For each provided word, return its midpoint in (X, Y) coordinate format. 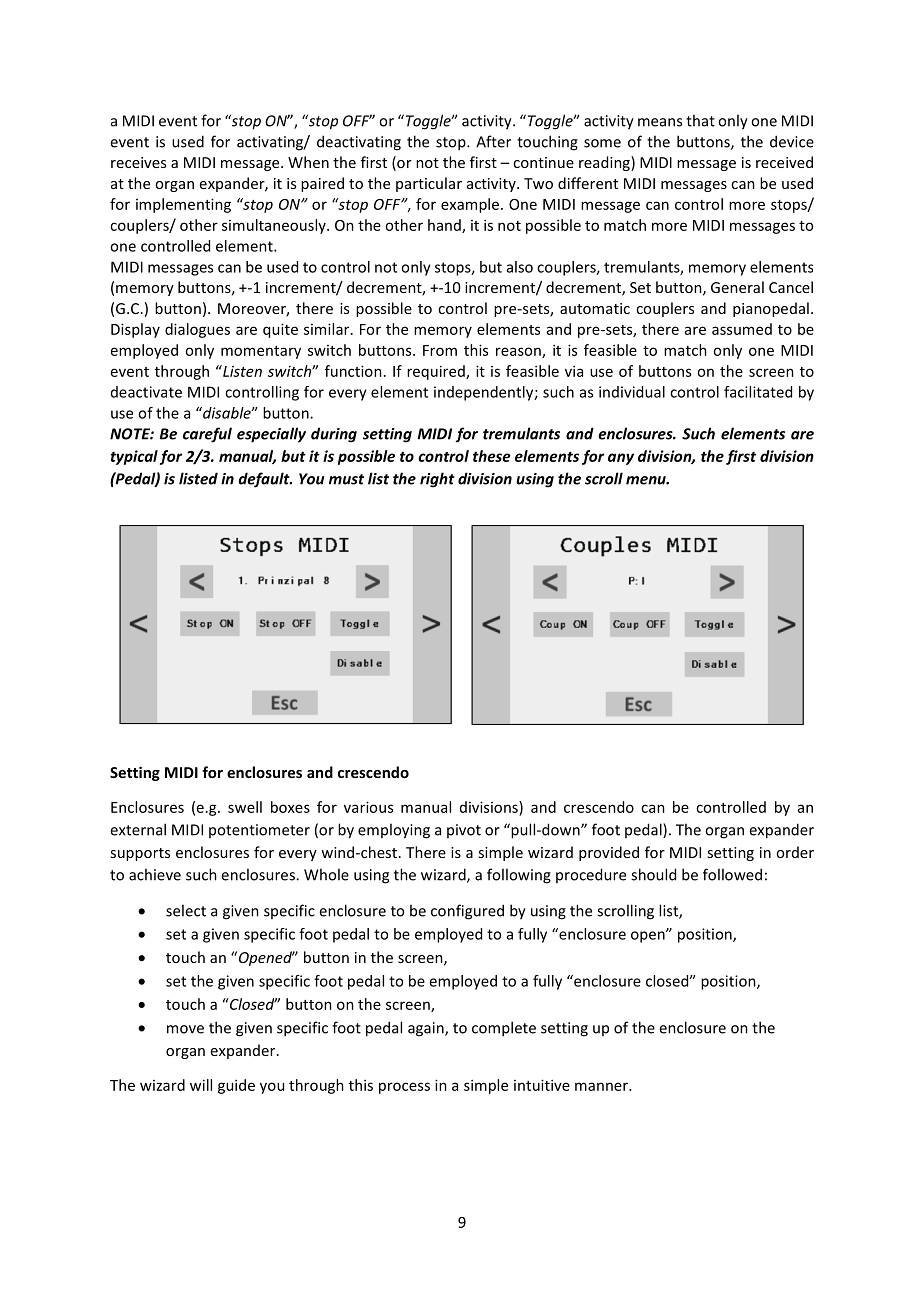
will (201, 1085)
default (265, 480)
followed (732, 874)
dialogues (197, 330)
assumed (742, 329)
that (700, 120)
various (368, 807)
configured (467, 912)
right (437, 480)
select (186, 910)
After (493, 141)
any (621, 459)
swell (245, 807)
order (795, 852)
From (440, 350)
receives (138, 162)
